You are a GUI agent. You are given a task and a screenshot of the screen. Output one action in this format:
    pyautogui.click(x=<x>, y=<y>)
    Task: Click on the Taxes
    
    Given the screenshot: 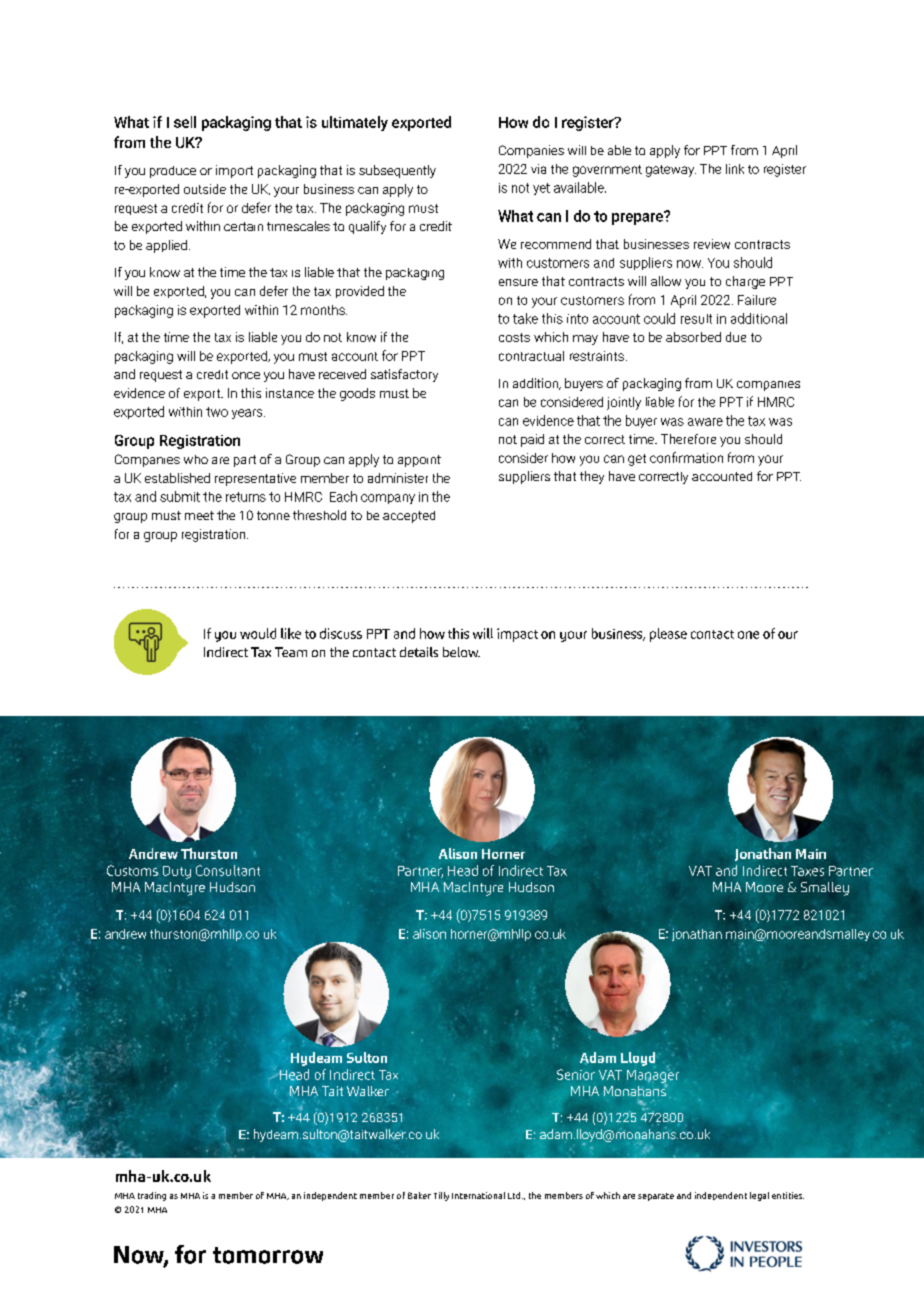 What is the action you would take?
    pyautogui.click(x=807, y=871)
